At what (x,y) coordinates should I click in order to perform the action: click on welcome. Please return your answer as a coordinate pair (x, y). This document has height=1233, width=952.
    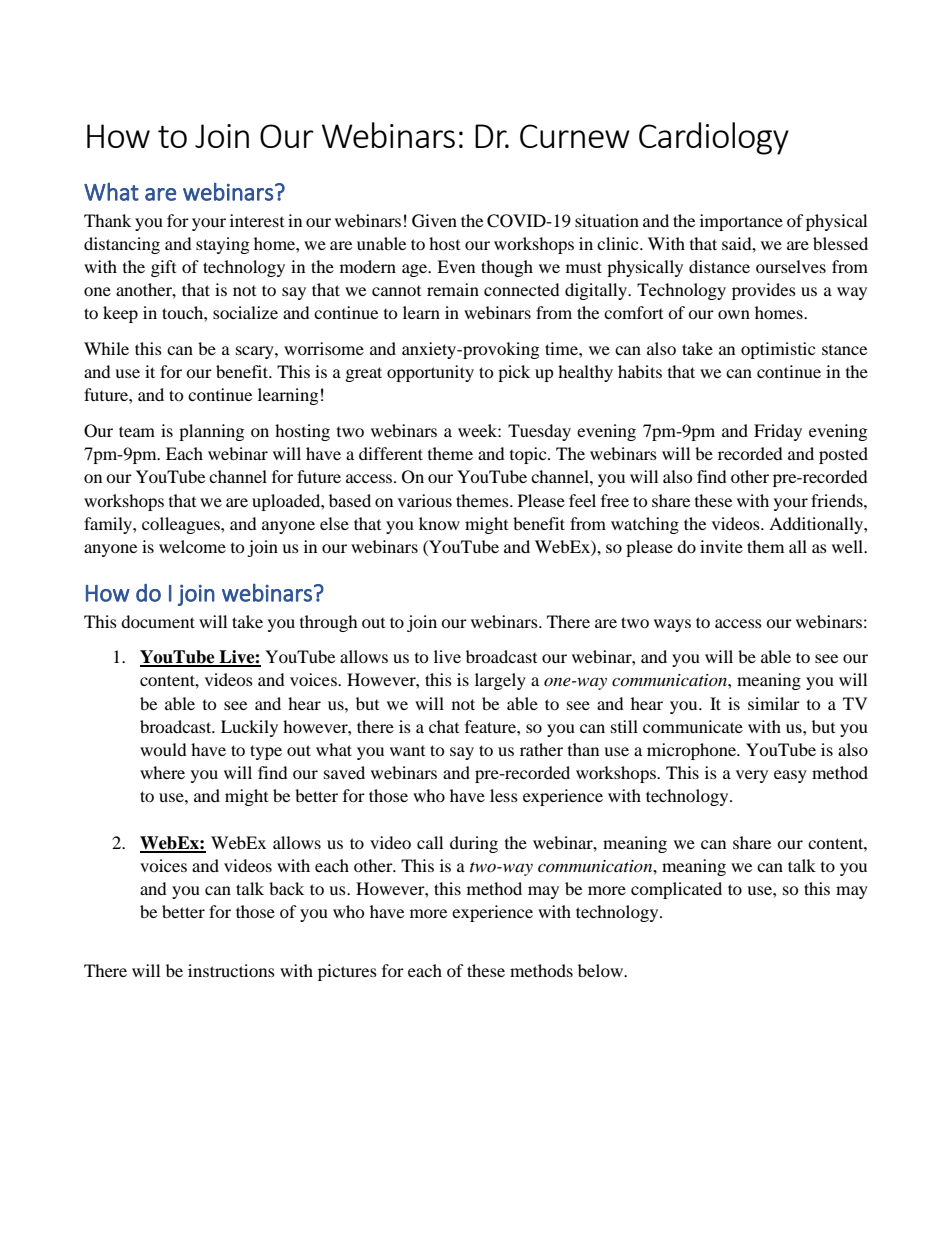
    Looking at the image, I should click on (192, 546).
